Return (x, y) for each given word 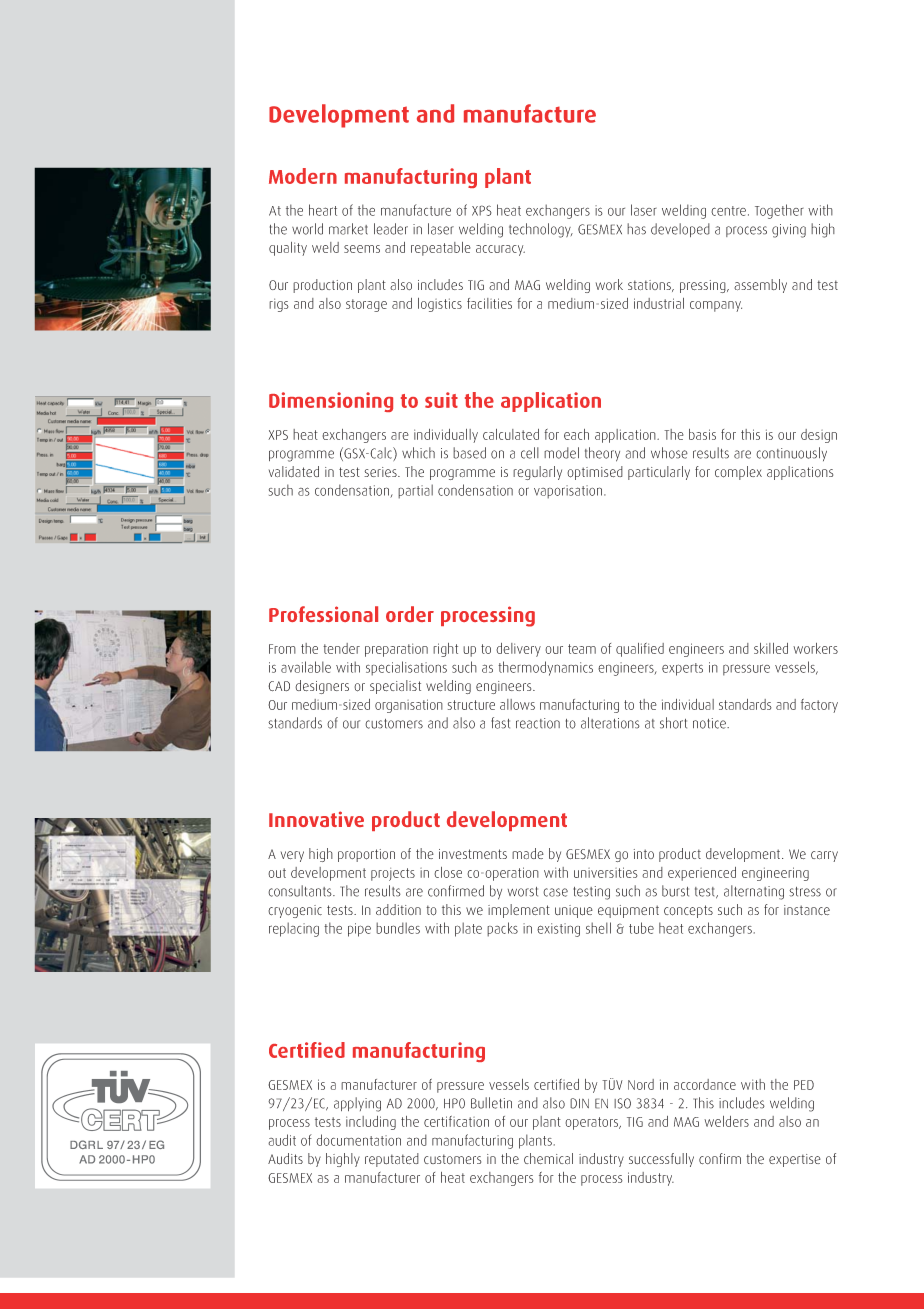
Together (779, 211)
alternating (754, 892)
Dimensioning (331, 402)
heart (323, 210)
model (561, 453)
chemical (548, 1158)
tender (341, 648)
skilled (771, 648)
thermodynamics (545, 668)
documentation (358, 1140)
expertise (795, 1160)
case (555, 892)
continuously (791, 454)
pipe (359, 930)
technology (541, 230)
